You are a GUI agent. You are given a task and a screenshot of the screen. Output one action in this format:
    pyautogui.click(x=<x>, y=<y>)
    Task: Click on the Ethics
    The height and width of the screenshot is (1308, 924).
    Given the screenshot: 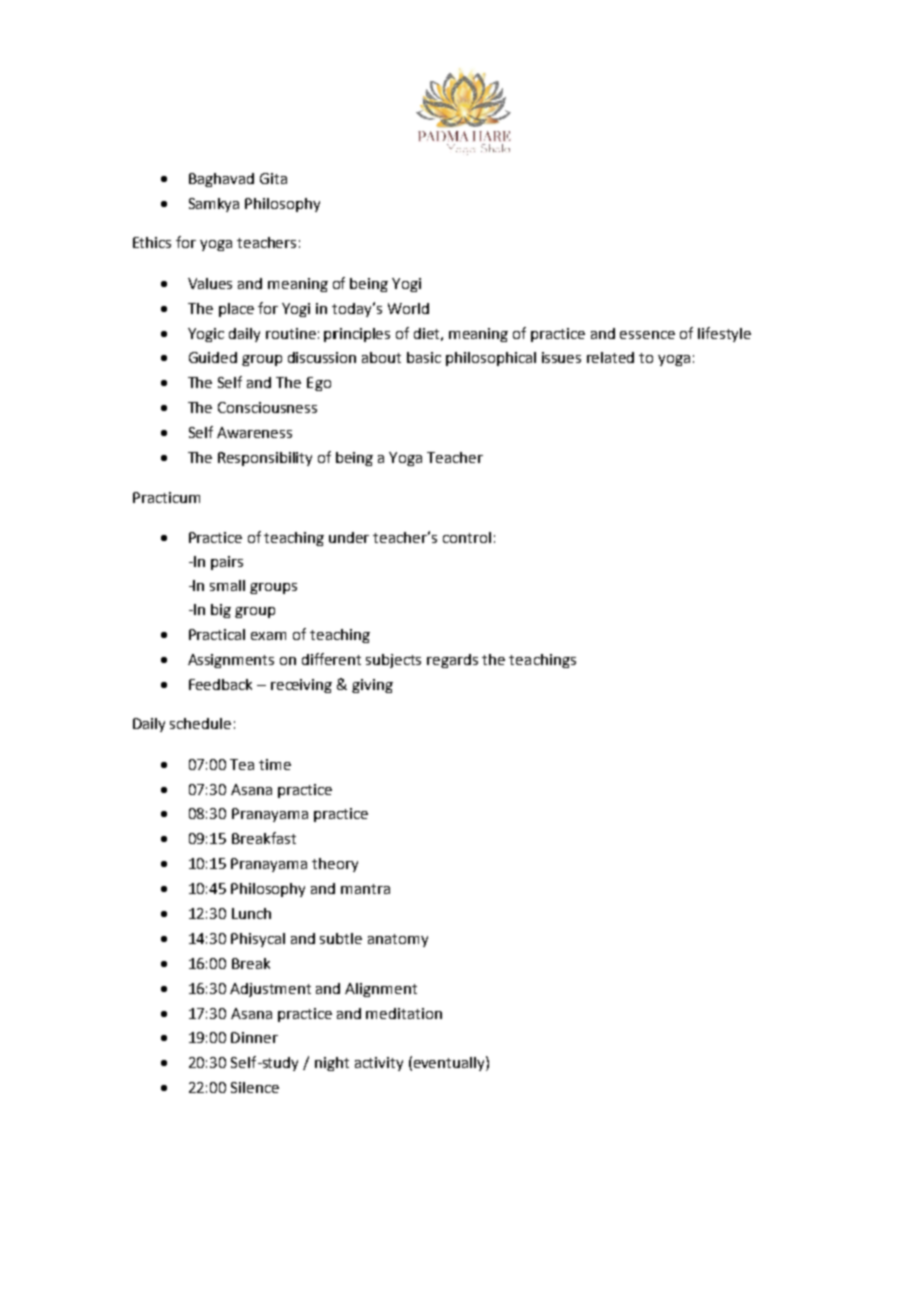 What is the action you would take?
    pyautogui.click(x=152, y=242)
